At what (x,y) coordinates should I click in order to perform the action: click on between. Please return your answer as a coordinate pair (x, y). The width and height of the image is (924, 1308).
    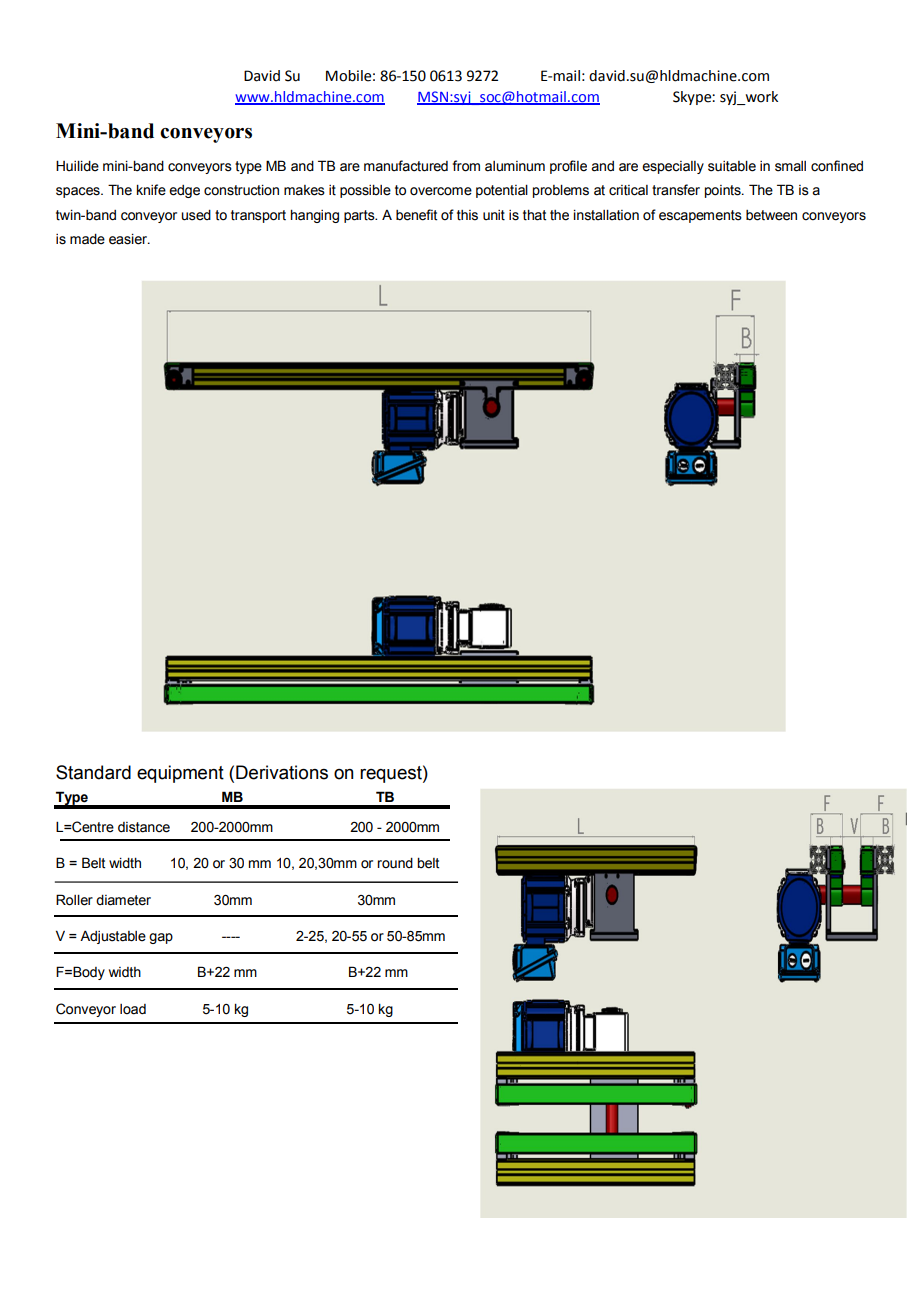
    Looking at the image, I should click on (771, 215).
